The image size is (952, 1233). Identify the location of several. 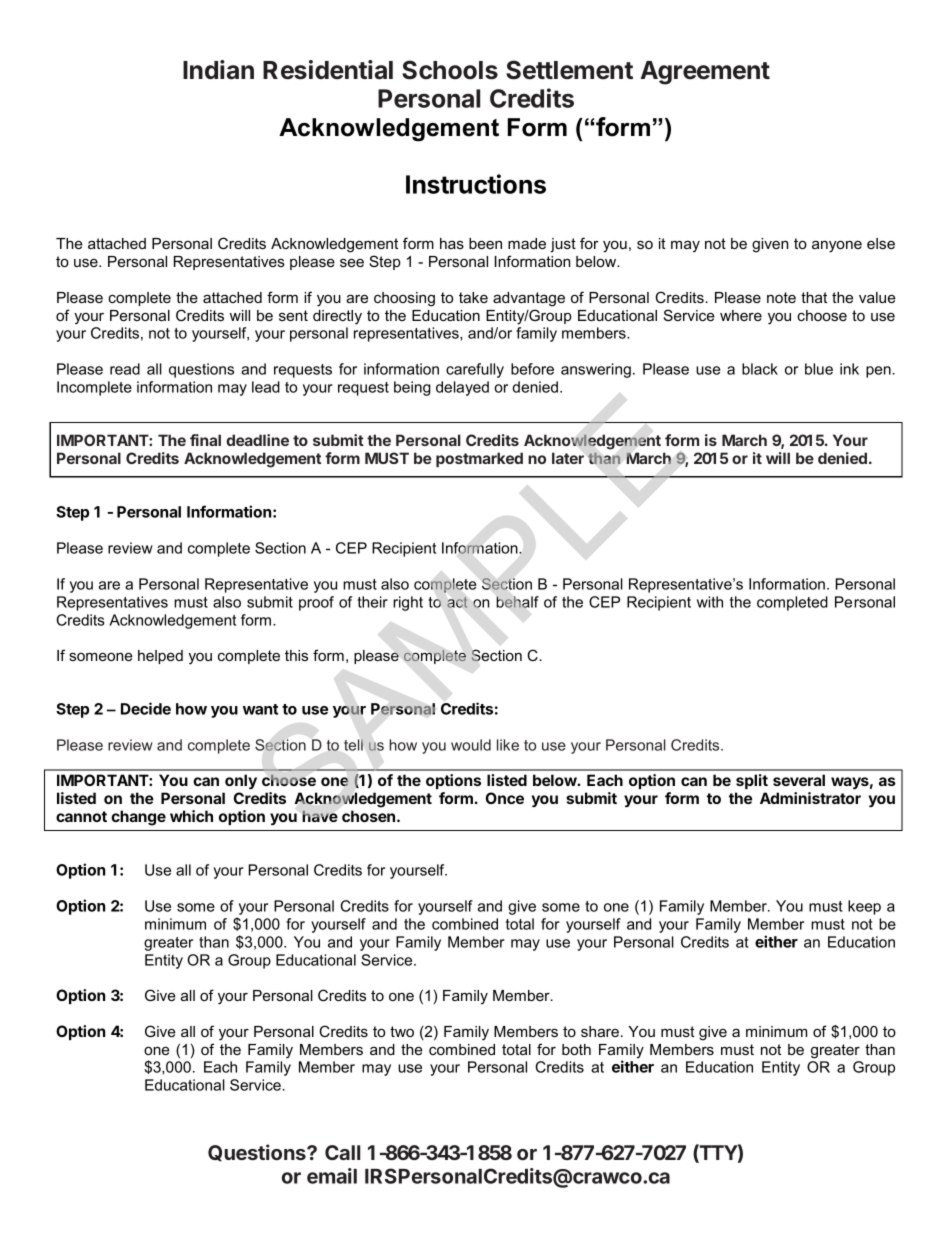
(799, 780).
